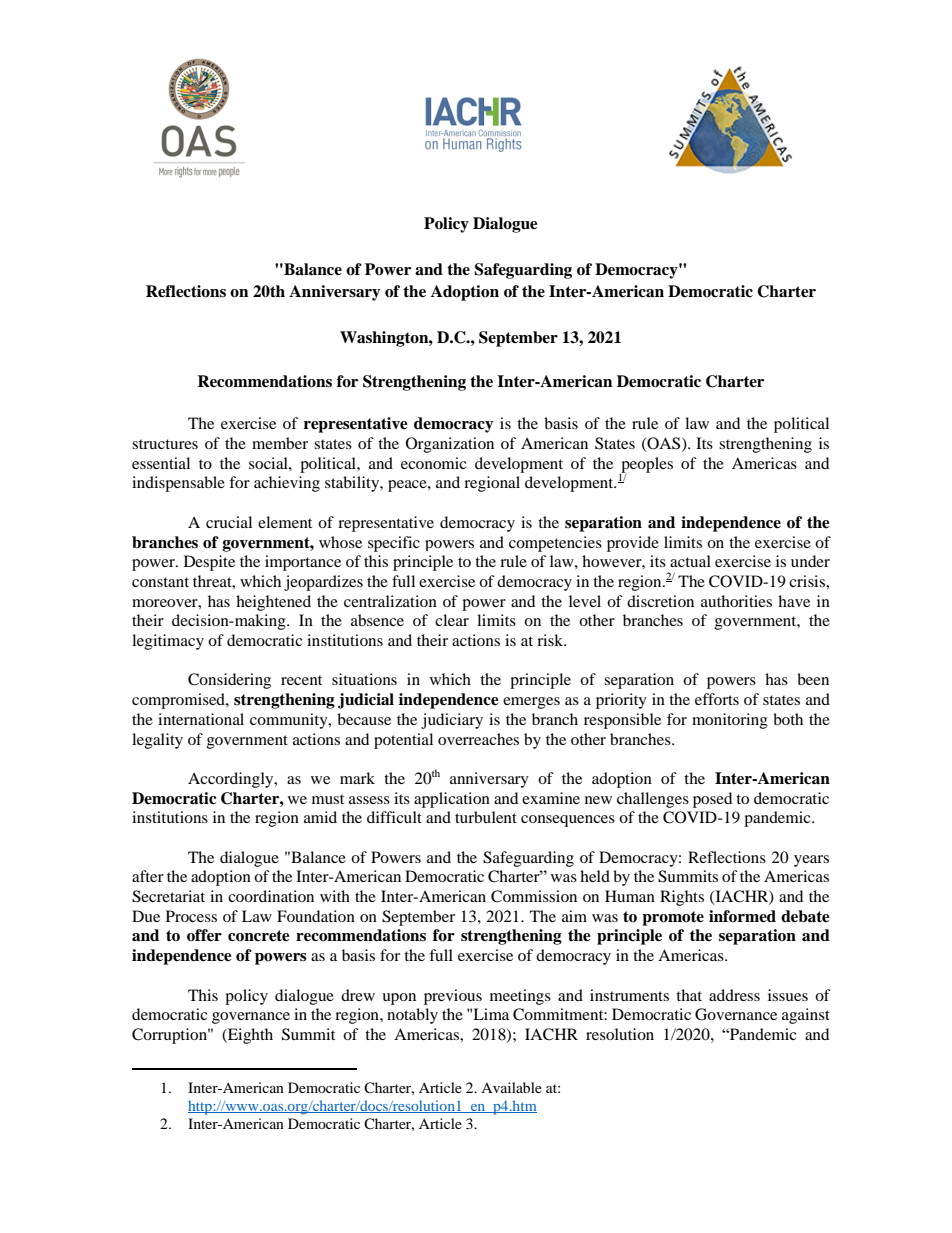 The width and height of the screenshot is (952, 1233). What do you see at coordinates (229, 681) in the screenshot?
I see `Considering` at bounding box center [229, 681].
